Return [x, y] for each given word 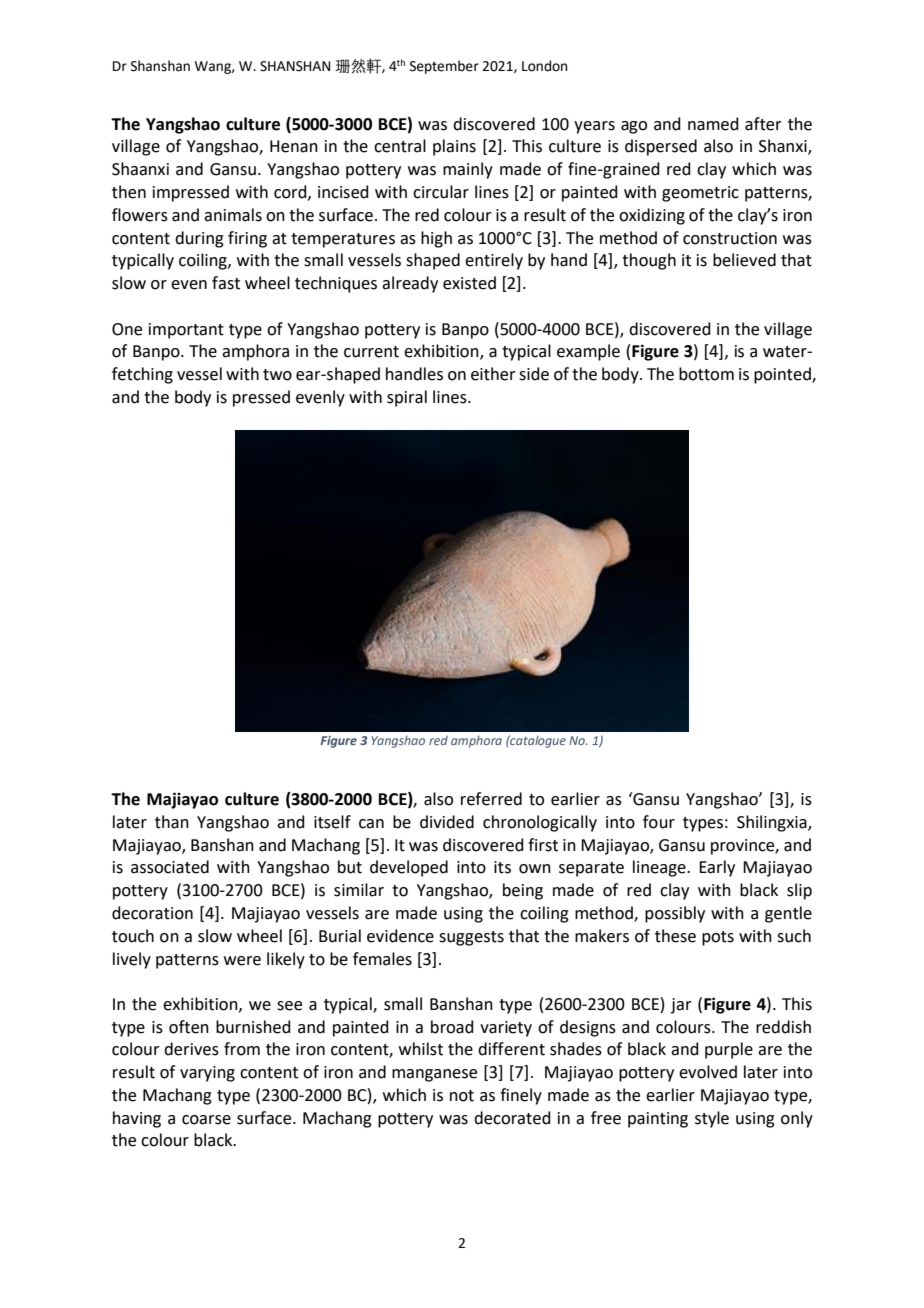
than [172, 822]
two [277, 375]
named [713, 124]
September [444, 67]
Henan [294, 146]
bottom [706, 374]
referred [491, 799]
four [659, 822]
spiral [407, 398]
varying [207, 1074]
